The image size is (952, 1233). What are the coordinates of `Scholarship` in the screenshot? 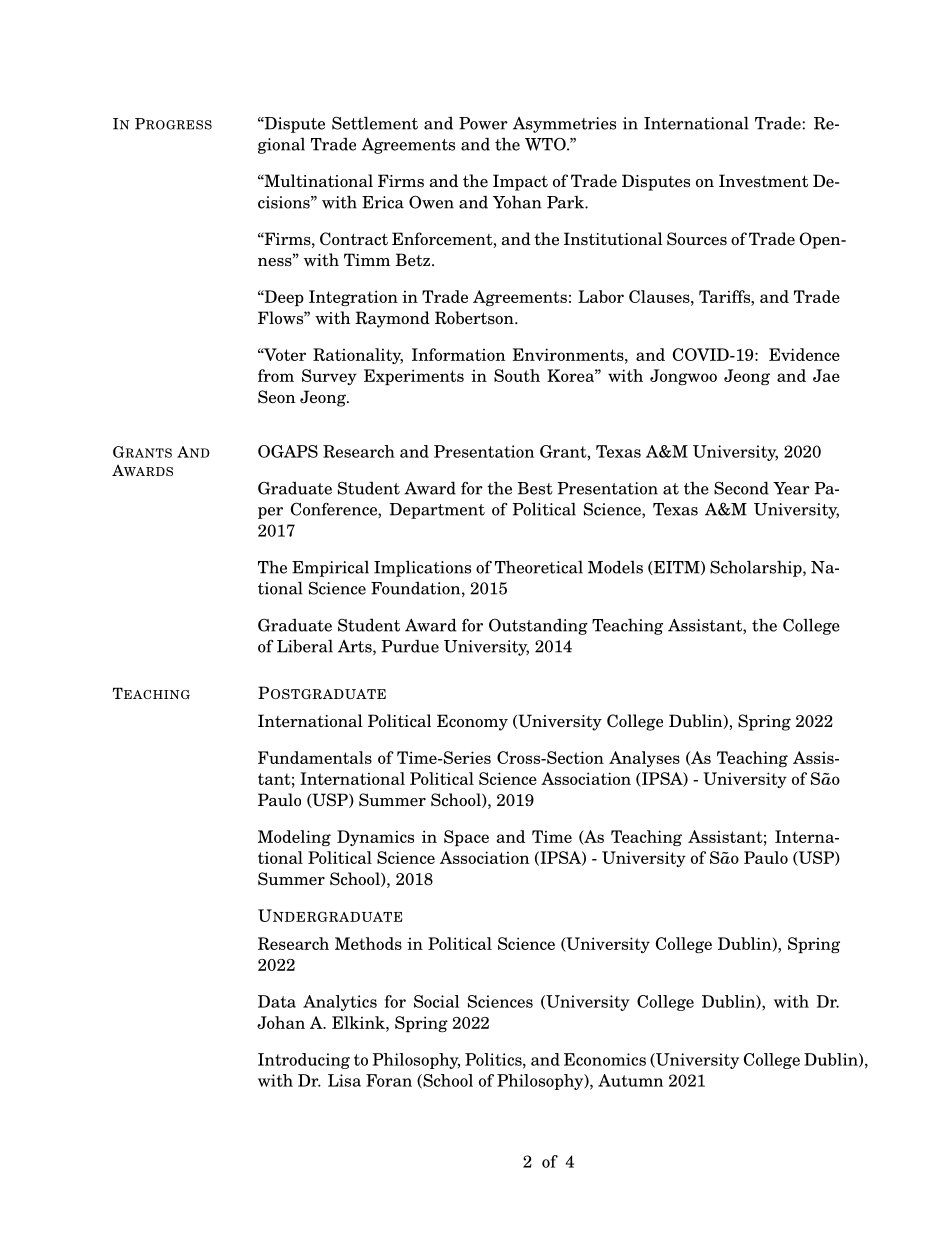 It's located at (757, 568).
